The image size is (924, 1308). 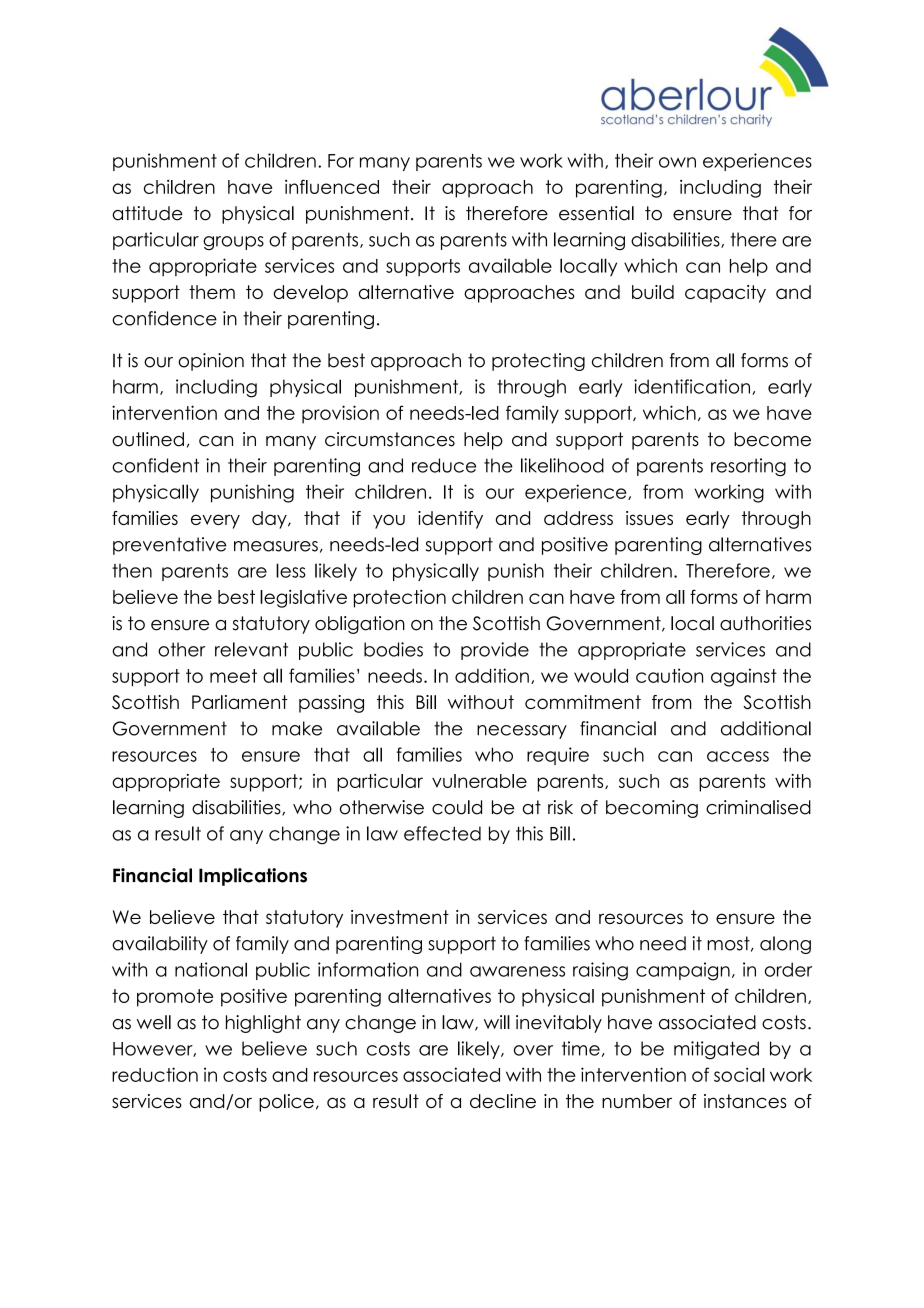 I want to click on relevant, so click(x=251, y=649).
